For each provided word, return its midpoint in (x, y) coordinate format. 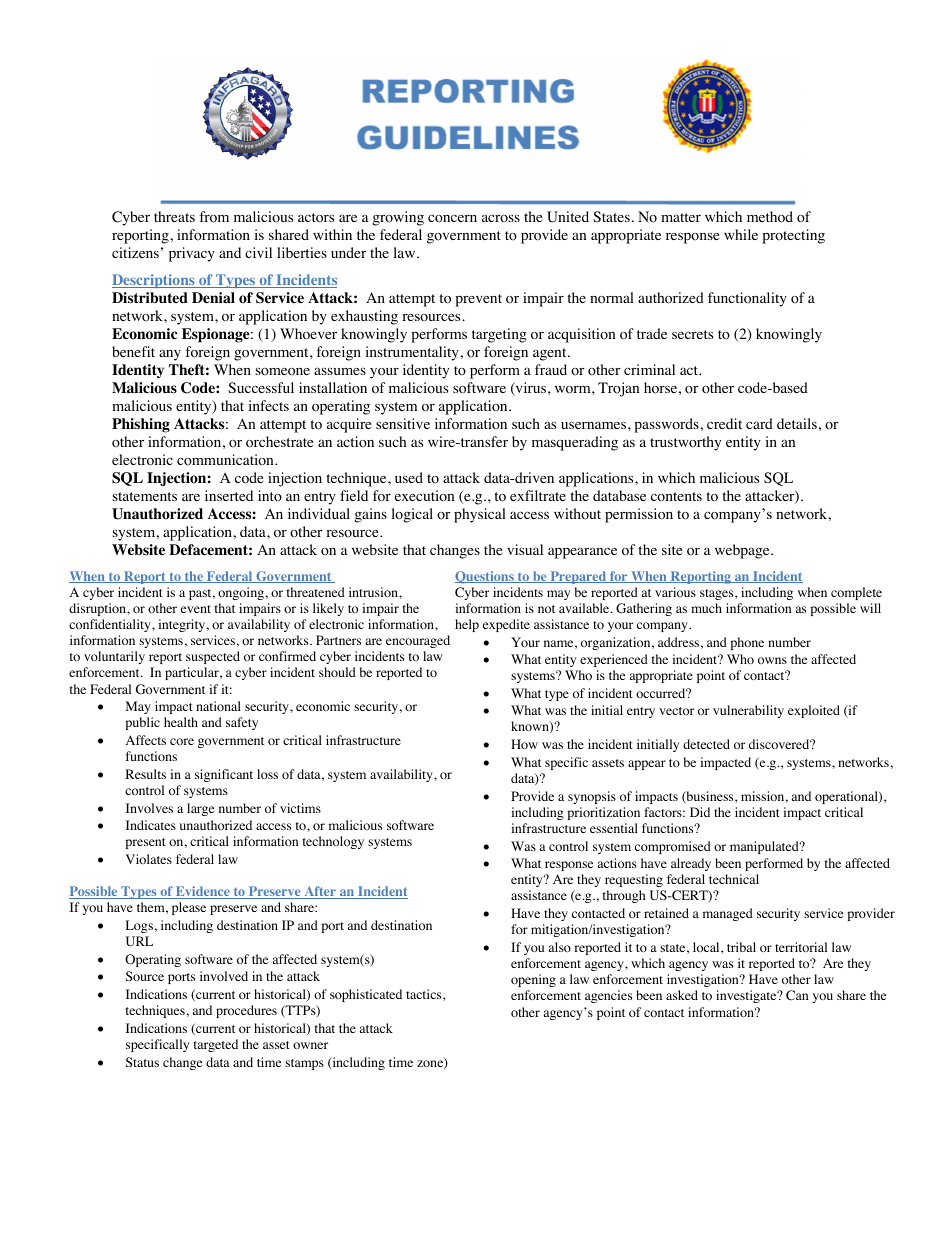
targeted (216, 1045)
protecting (793, 236)
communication (226, 460)
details (797, 423)
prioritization (603, 813)
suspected (213, 657)
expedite (506, 625)
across (501, 218)
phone (747, 643)
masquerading (575, 443)
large (200, 809)
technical (734, 879)
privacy (192, 254)
